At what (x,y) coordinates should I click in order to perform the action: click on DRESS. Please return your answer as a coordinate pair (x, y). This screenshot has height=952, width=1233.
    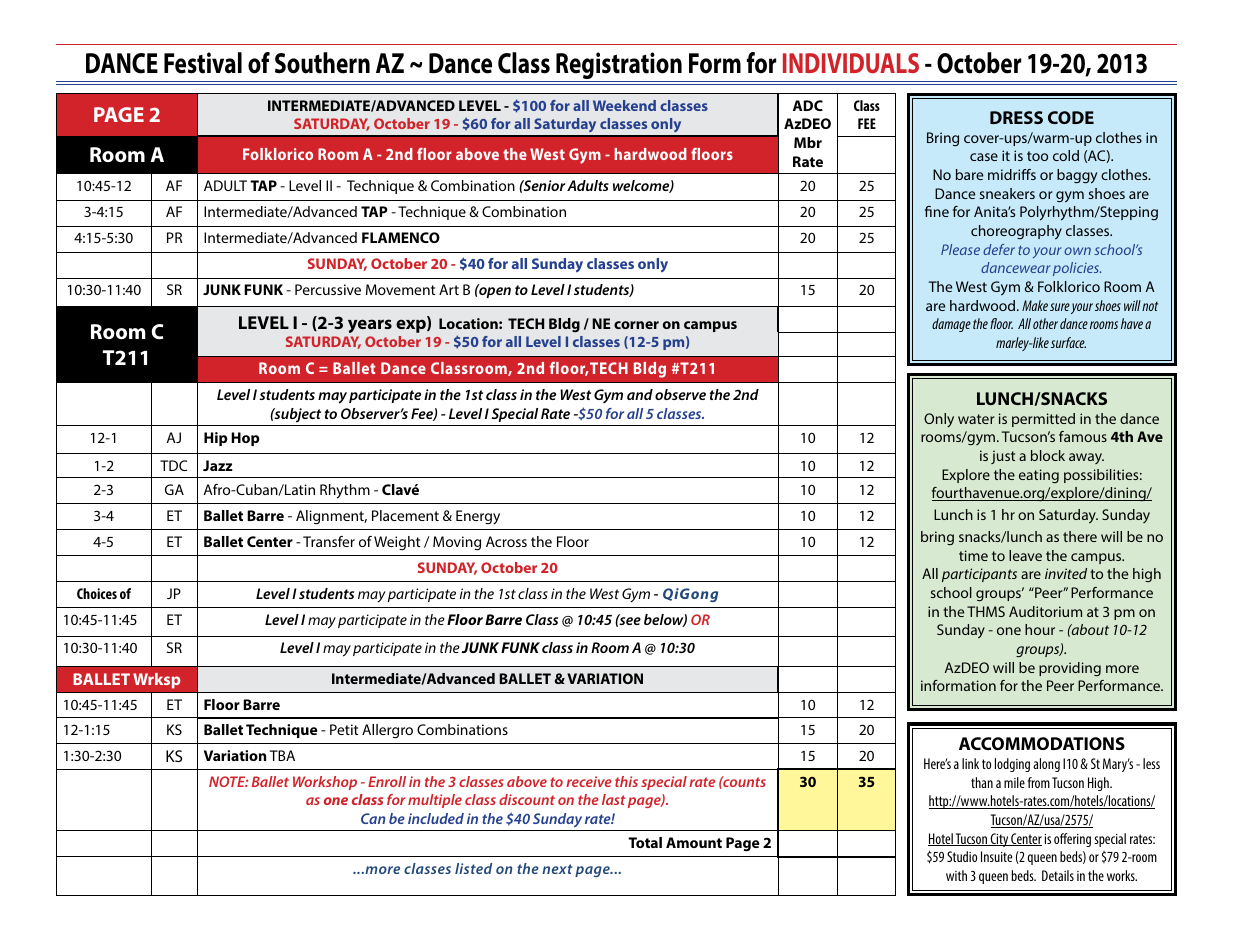
    Looking at the image, I should click on (1016, 117).
